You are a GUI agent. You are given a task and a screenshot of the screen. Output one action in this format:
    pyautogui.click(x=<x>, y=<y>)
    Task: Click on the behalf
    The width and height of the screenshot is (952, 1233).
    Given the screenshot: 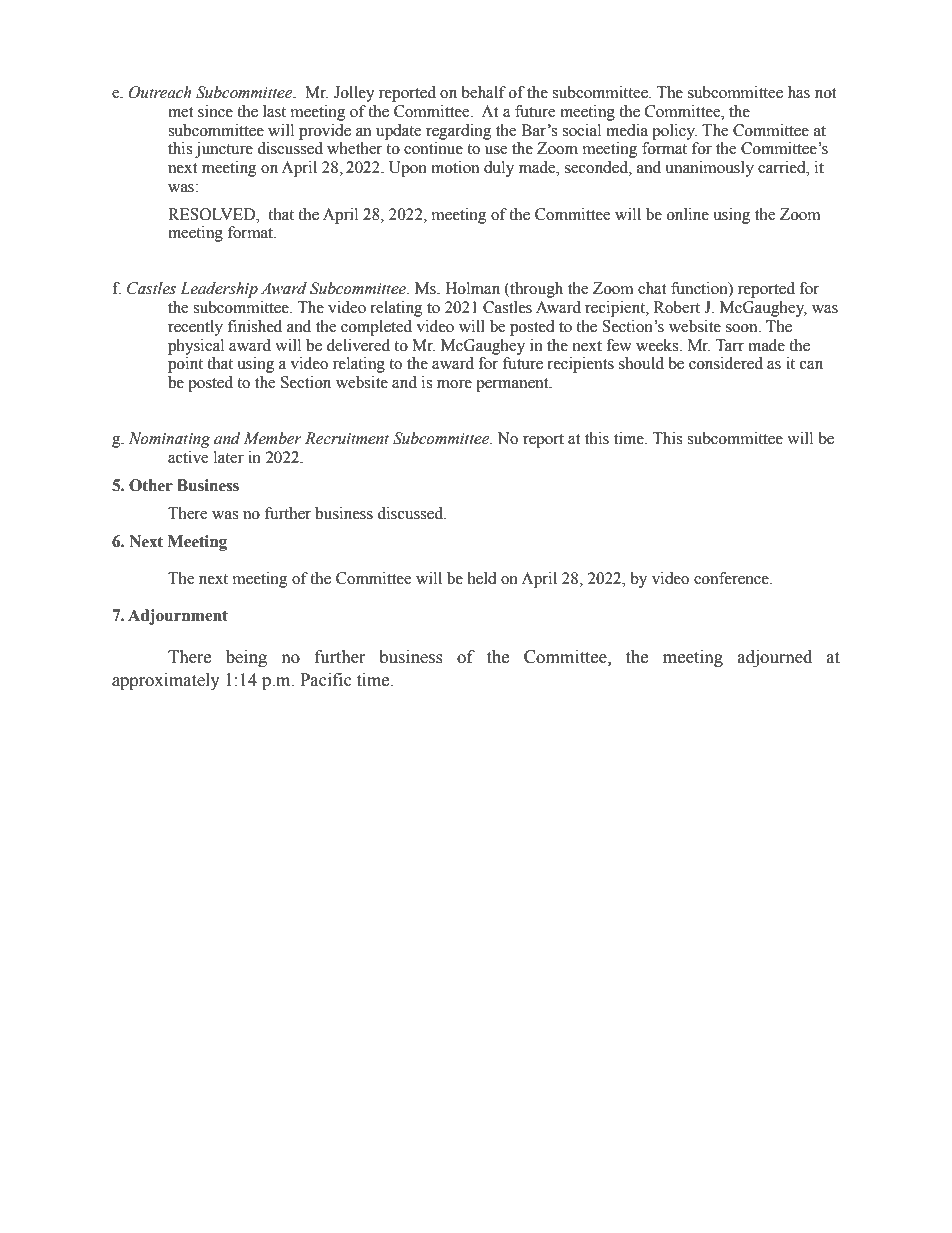 What is the action you would take?
    pyautogui.click(x=483, y=92)
